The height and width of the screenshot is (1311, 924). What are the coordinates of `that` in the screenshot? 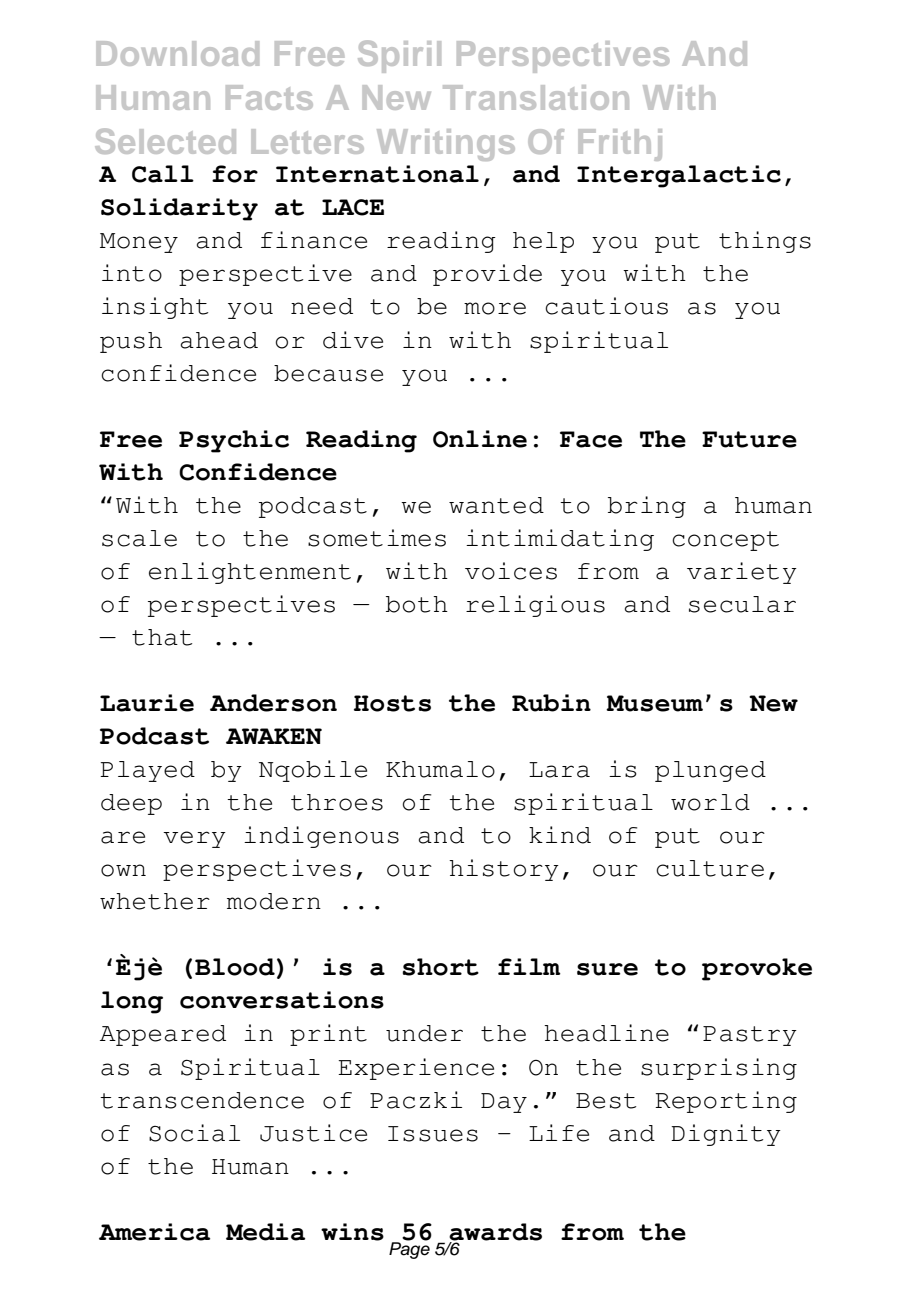 It's located at (162, 637).
